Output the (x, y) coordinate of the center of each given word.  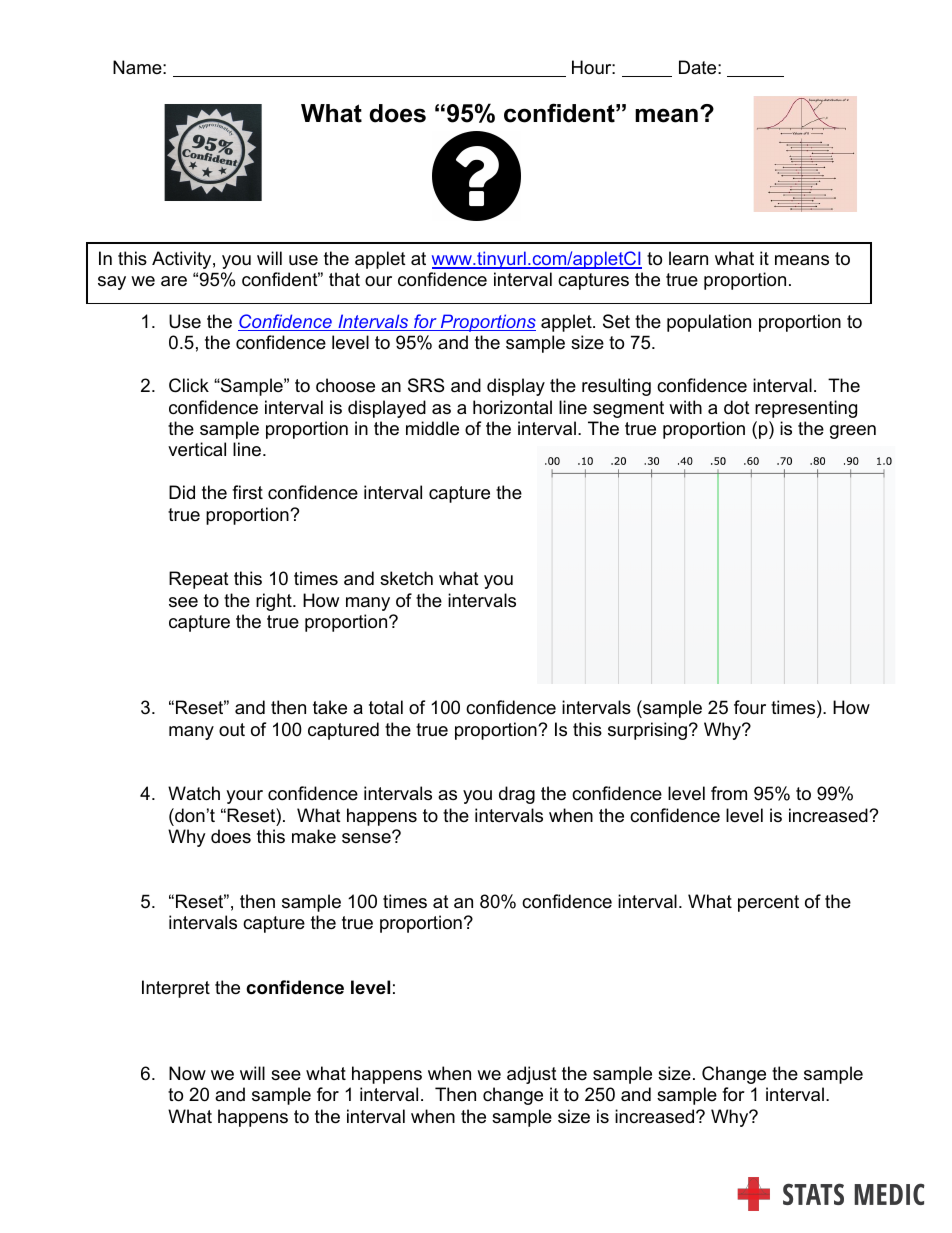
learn (688, 258)
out (232, 729)
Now (187, 1073)
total (386, 707)
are (174, 281)
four (750, 707)
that (344, 279)
